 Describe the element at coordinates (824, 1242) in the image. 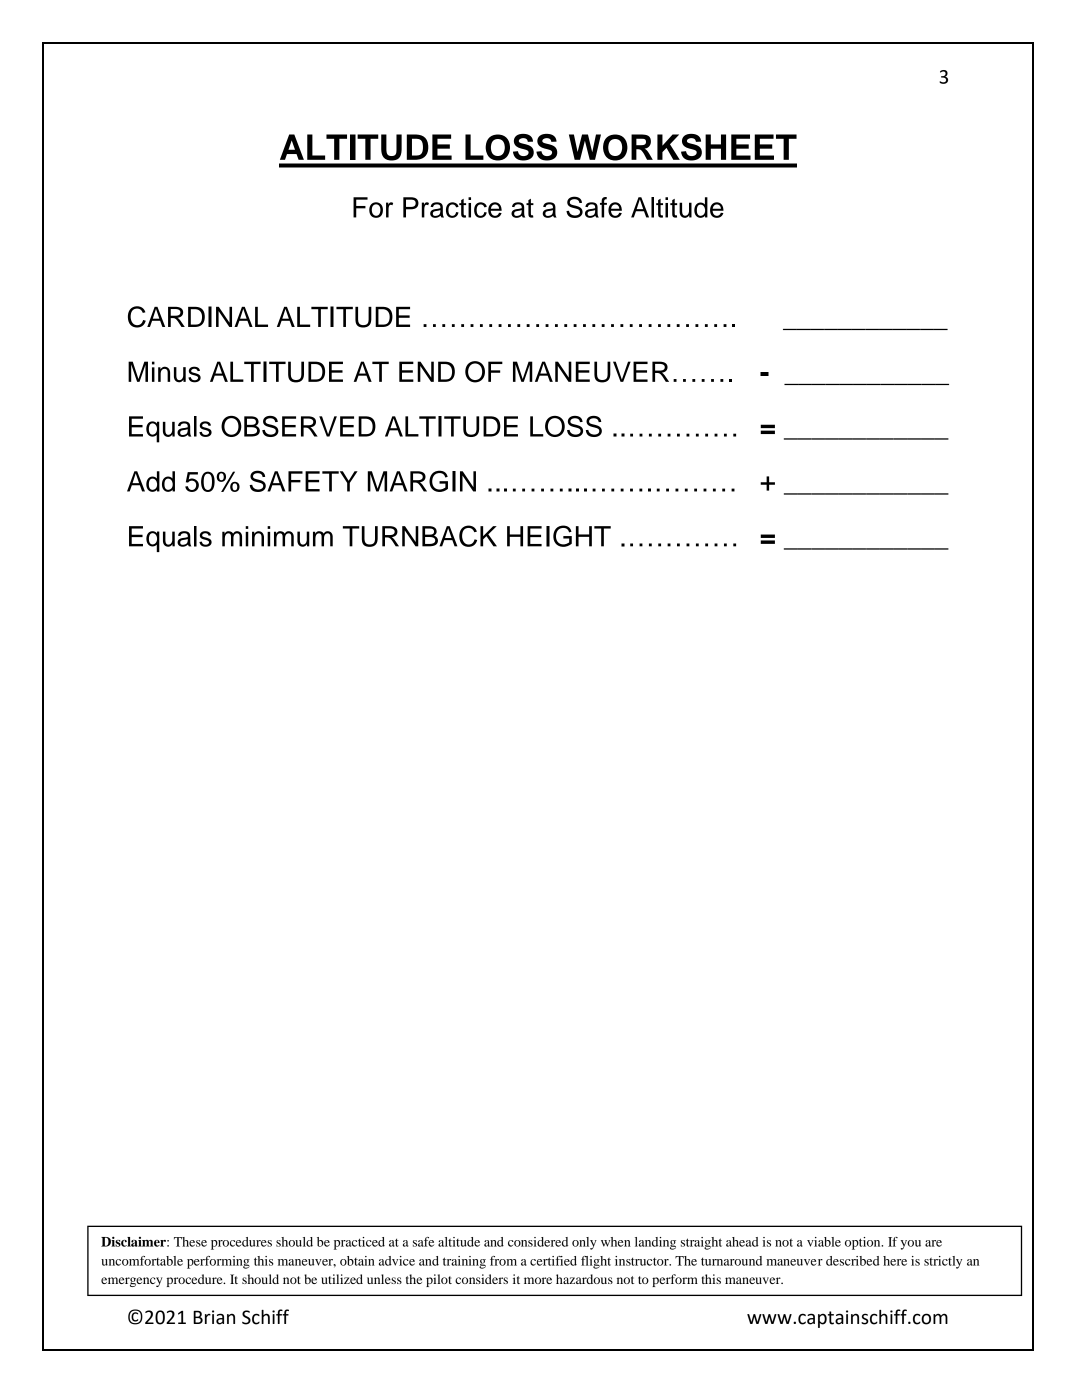

I see `viable` at that location.
